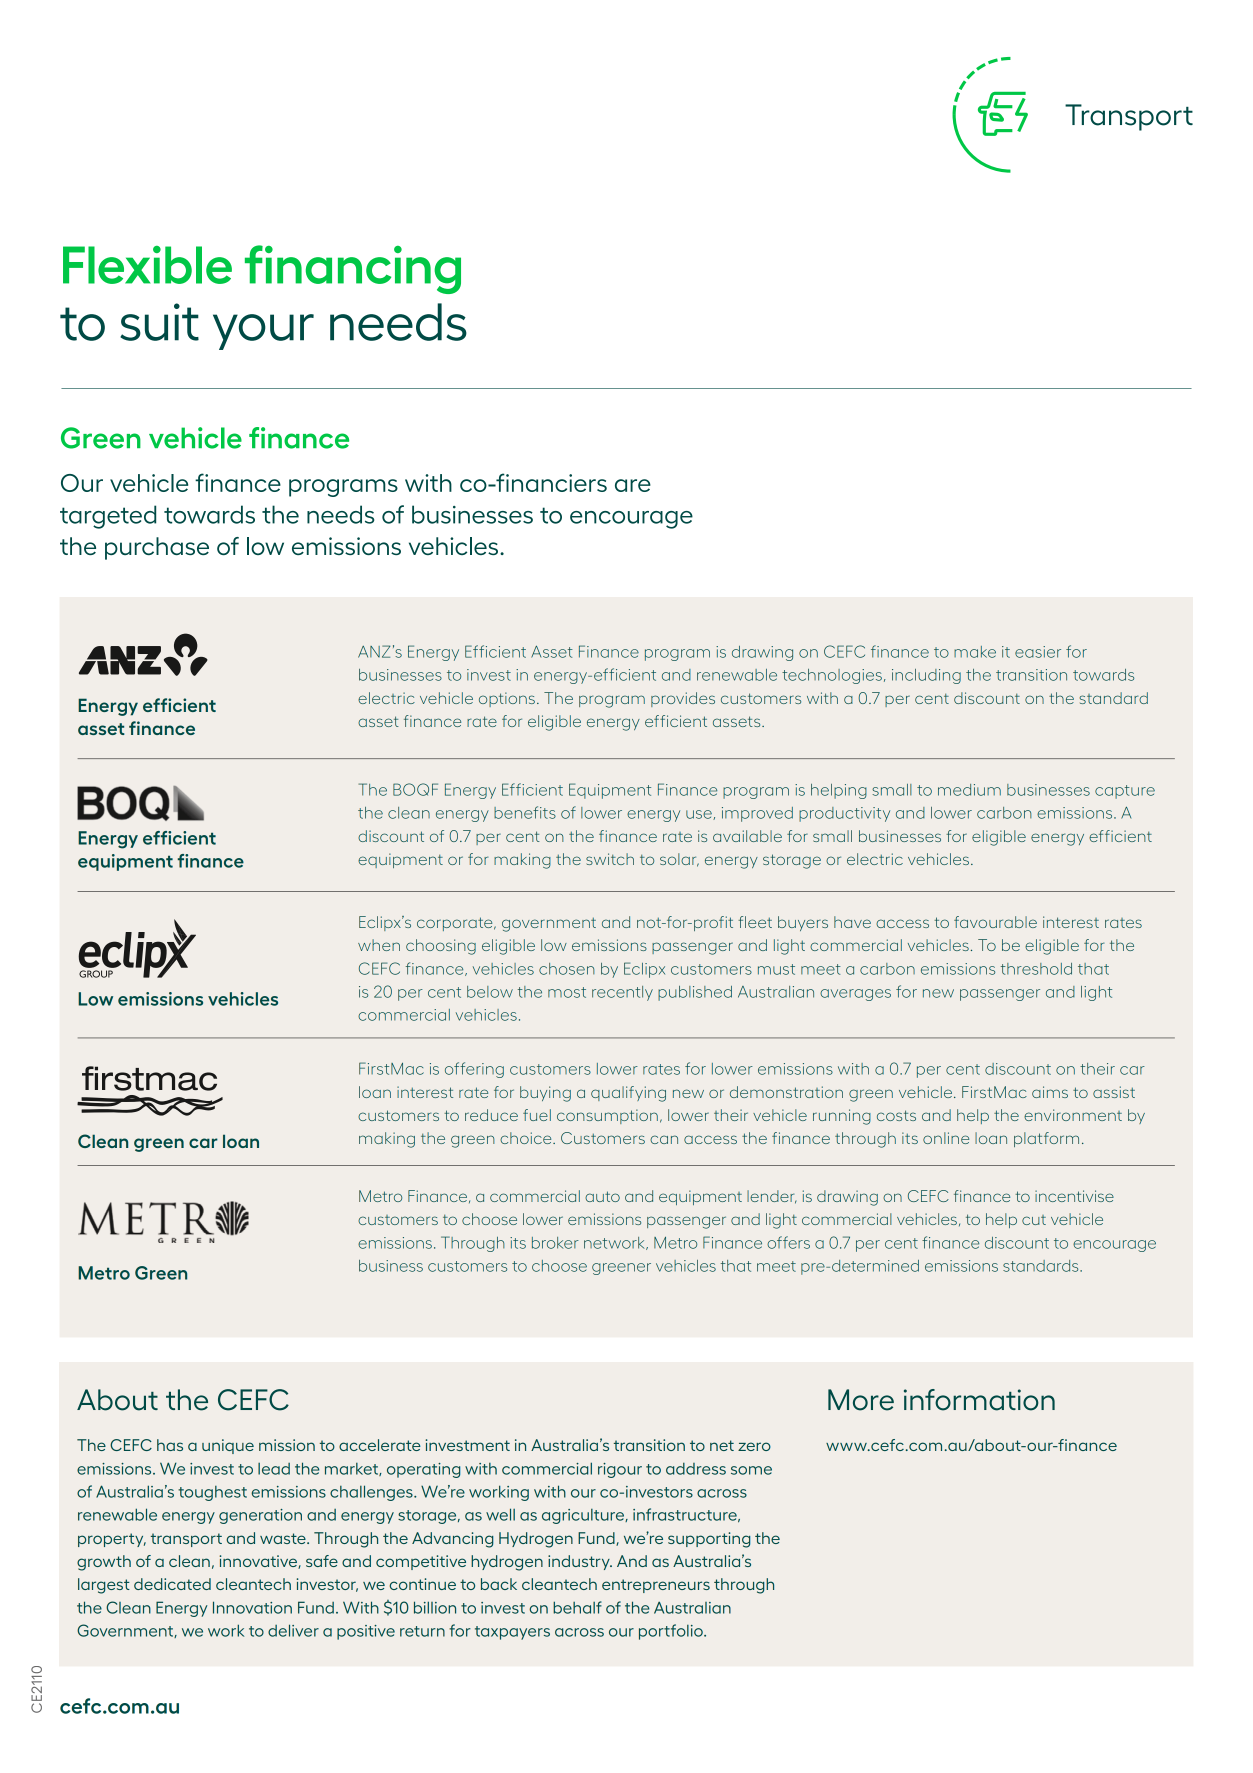 This image has height=1773, width=1253. Describe the element at coordinates (979, 1400) in the image. I see `information` at that location.
